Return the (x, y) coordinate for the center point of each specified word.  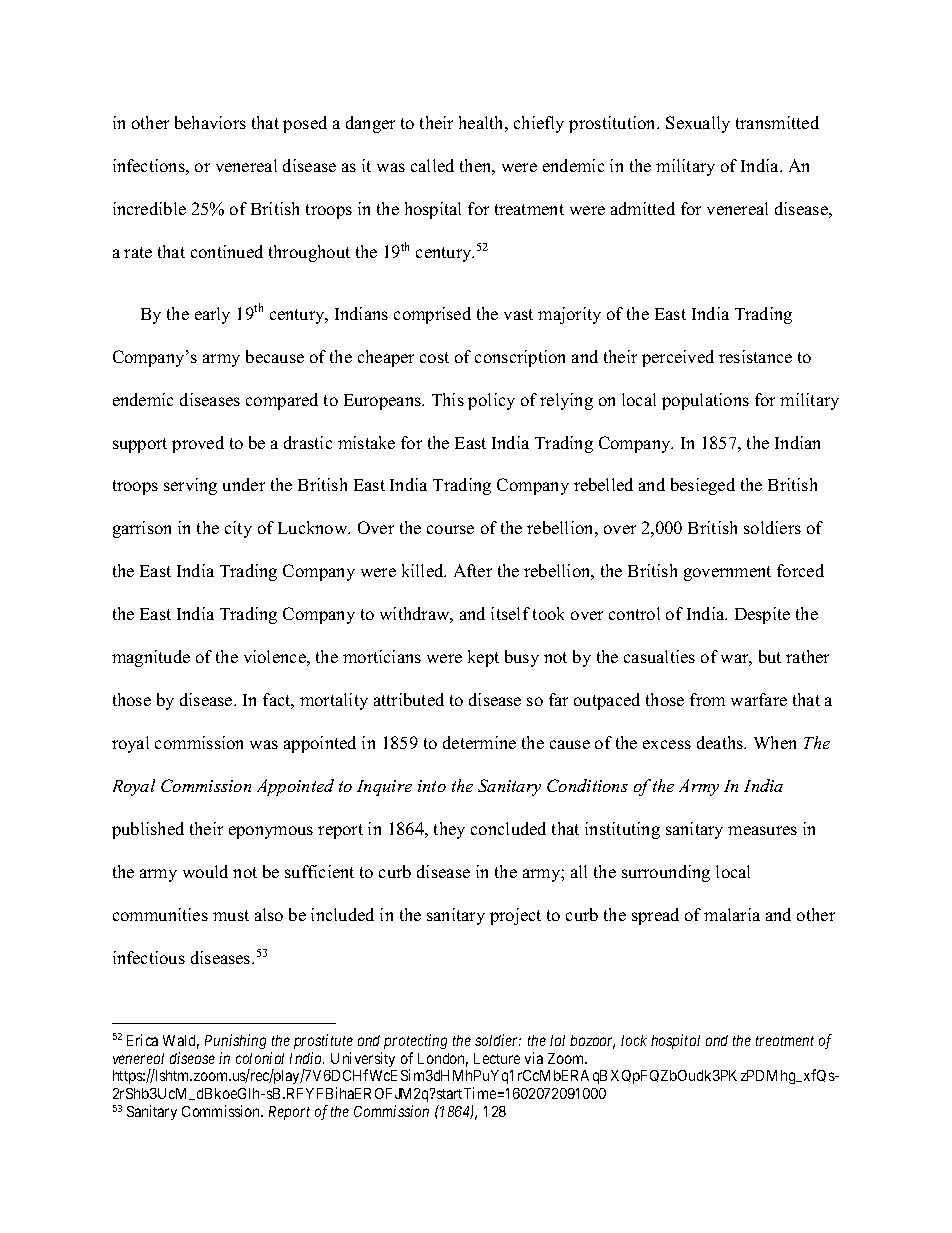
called (432, 165)
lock (634, 1040)
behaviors (210, 122)
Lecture (497, 1058)
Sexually (698, 124)
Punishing (235, 1041)
